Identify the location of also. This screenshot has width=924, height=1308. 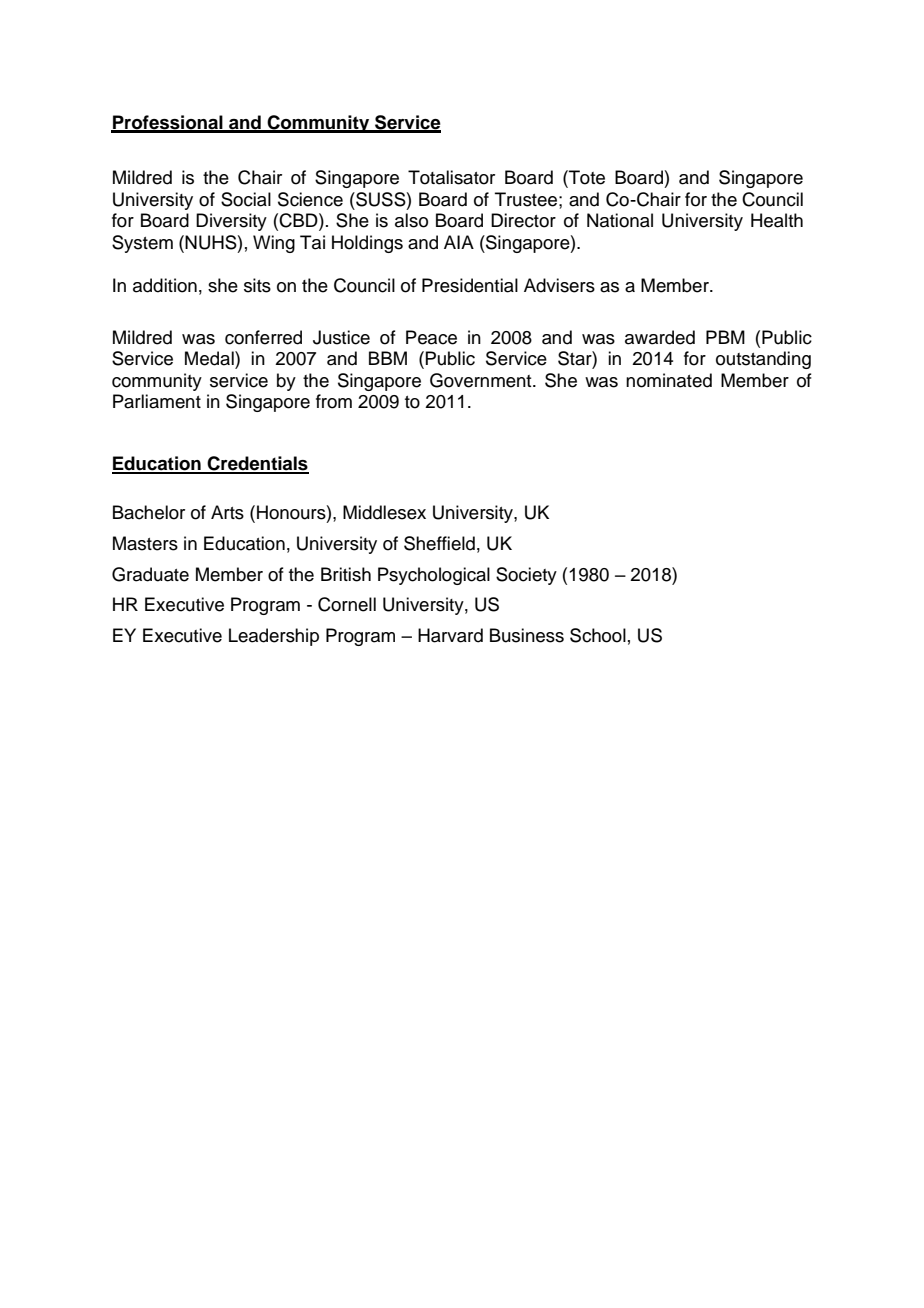
(411, 220).
